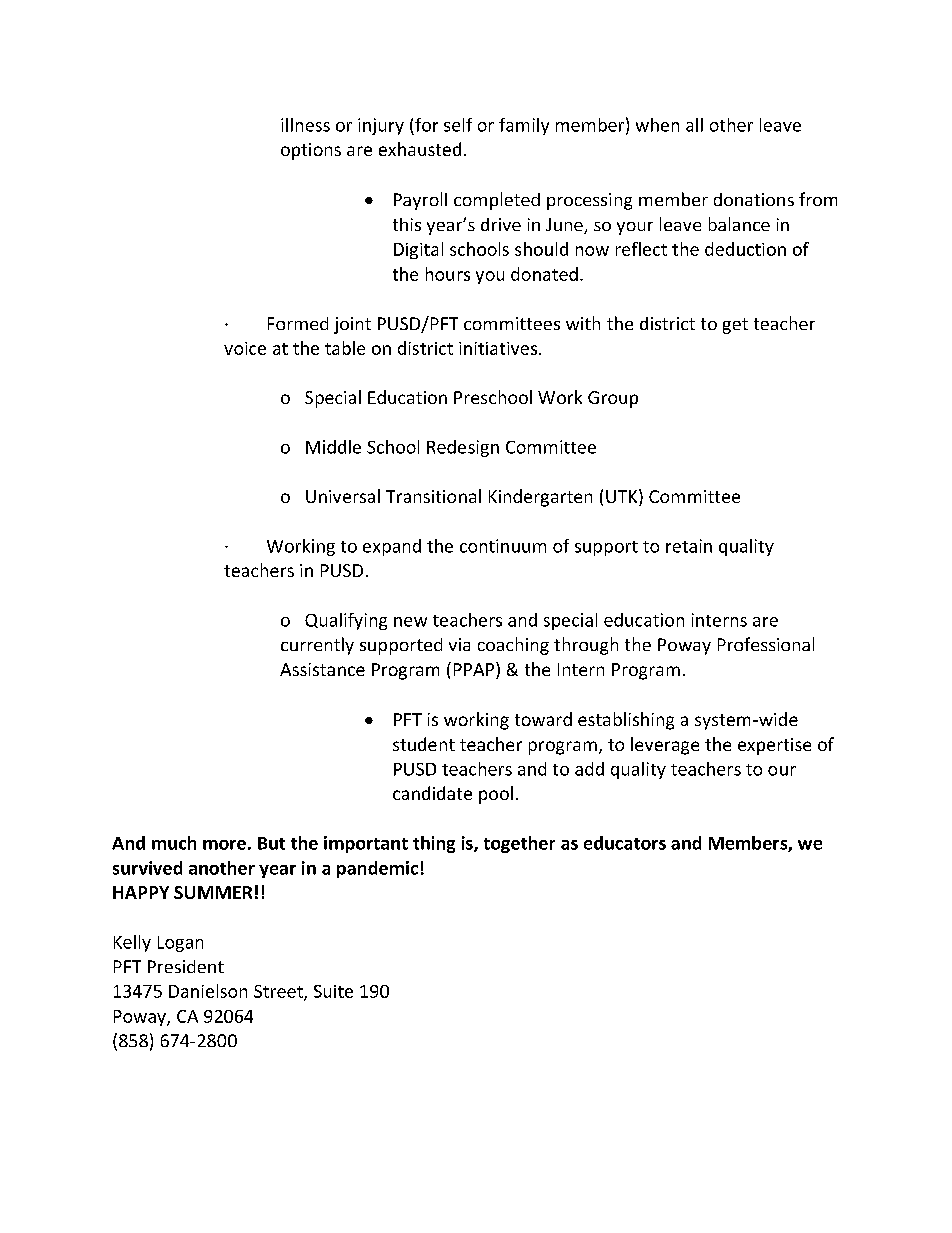 The height and width of the image is (1233, 952). Describe the element at coordinates (245, 348) in the image. I see `voice` at that location.
